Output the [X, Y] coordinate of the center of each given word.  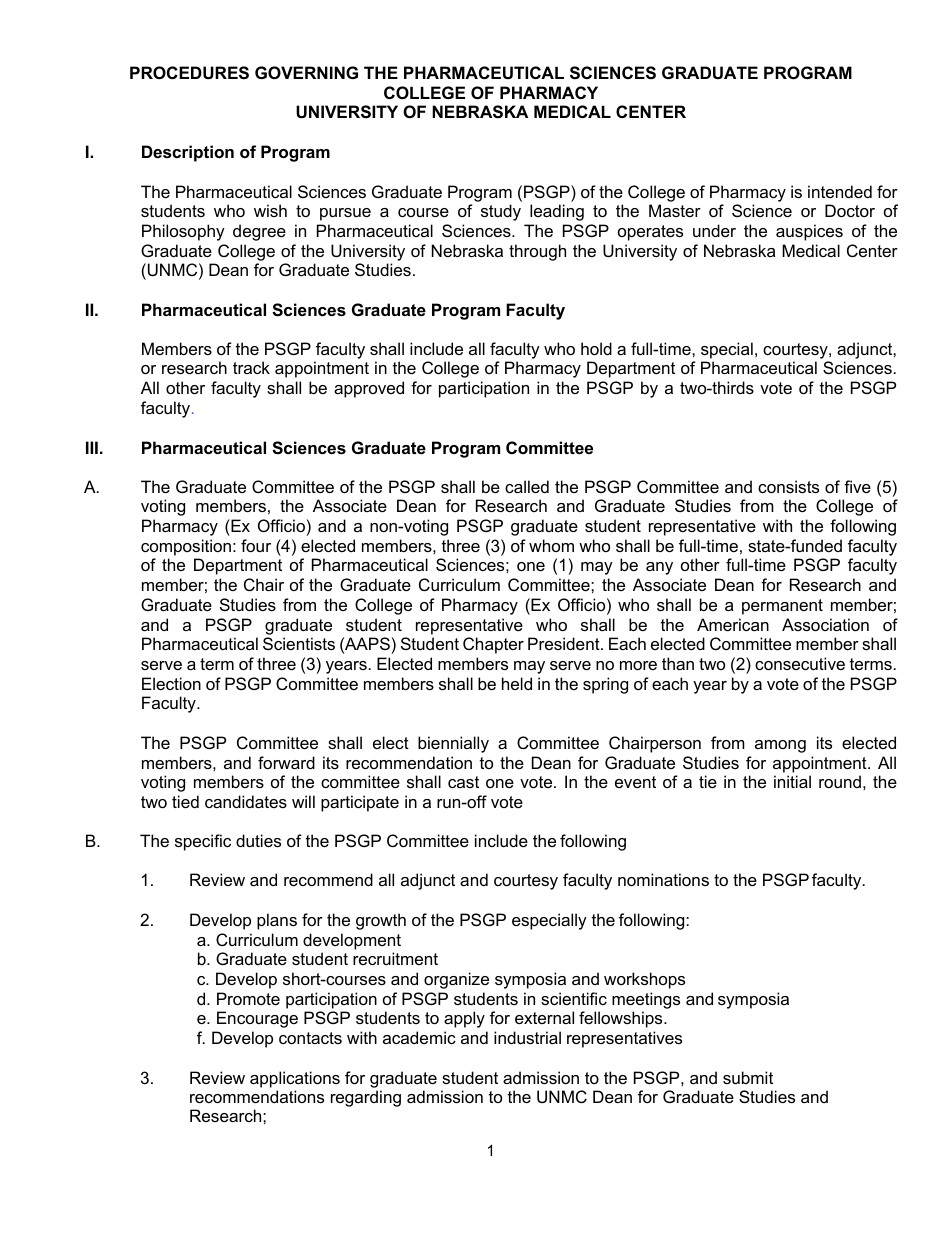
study [501, 212]
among [780, 746]
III [92, 447]
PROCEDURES [189, 73]
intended [840, 191]
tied [185, 801]
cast [463, 782]
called [527, 486]
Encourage [257, 1019]
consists [788, 486]
